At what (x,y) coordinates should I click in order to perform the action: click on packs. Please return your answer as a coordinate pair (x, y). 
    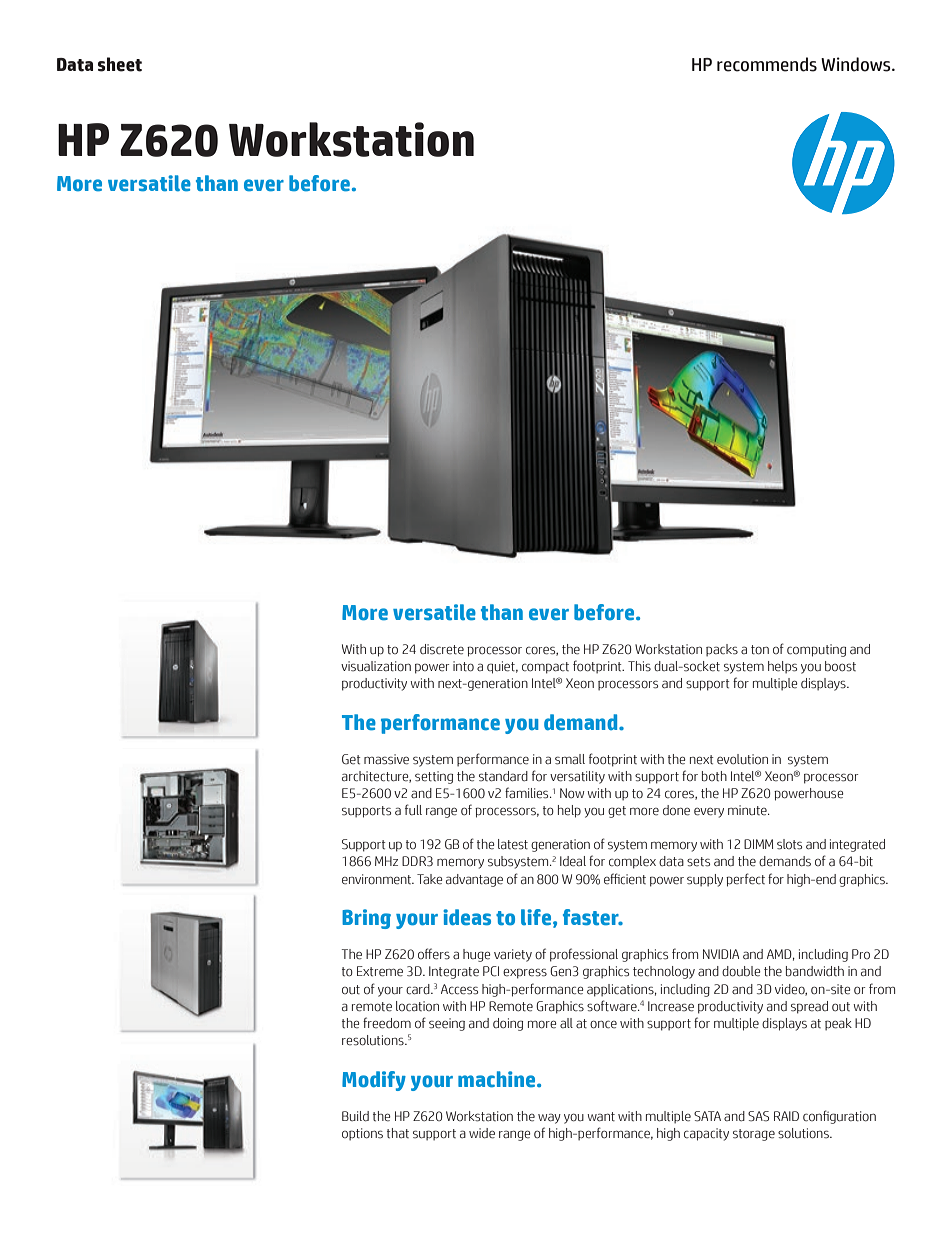
    Looking at the image, I should click on (722, 650).
